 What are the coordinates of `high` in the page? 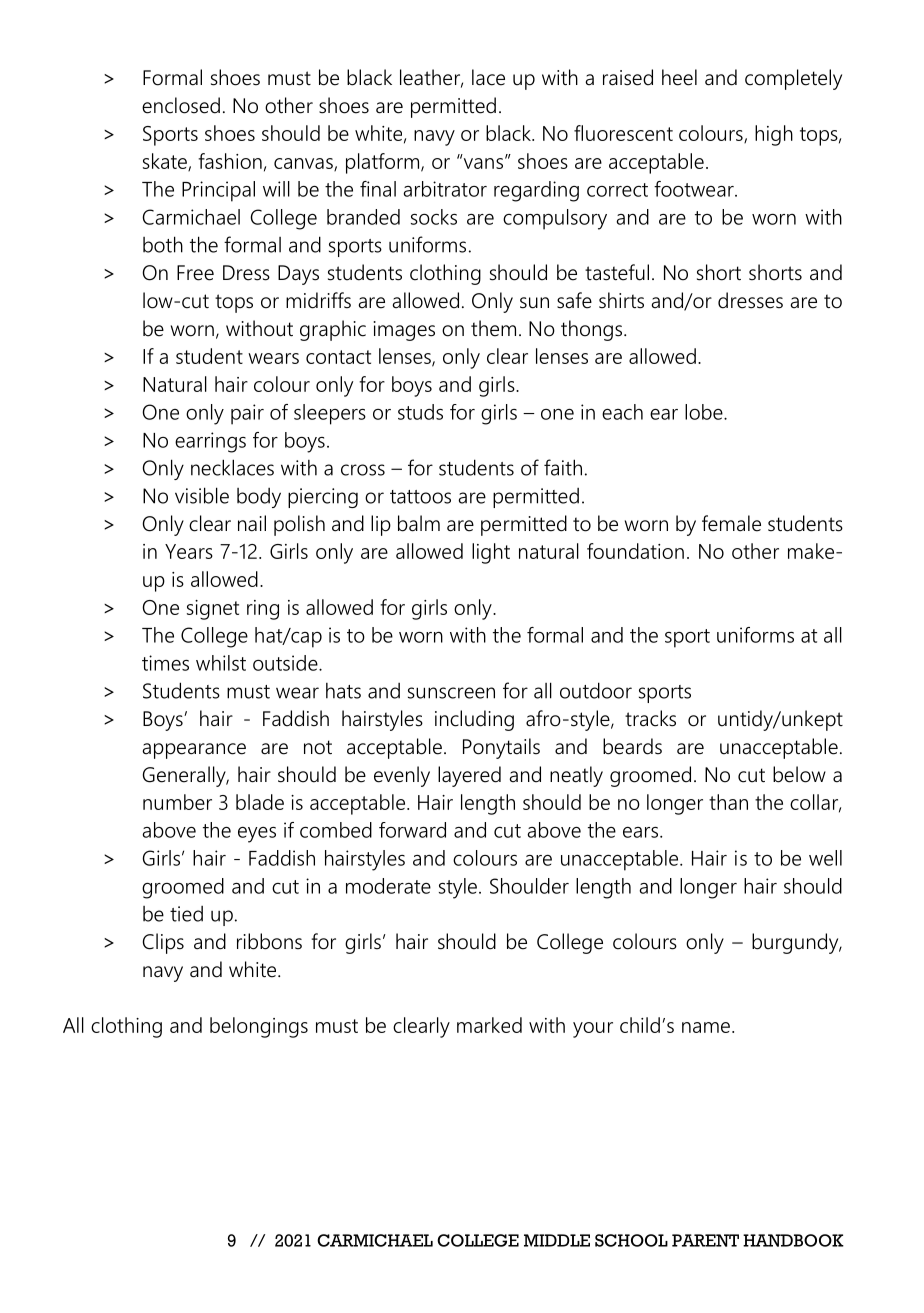 It's located at (774, 135).
